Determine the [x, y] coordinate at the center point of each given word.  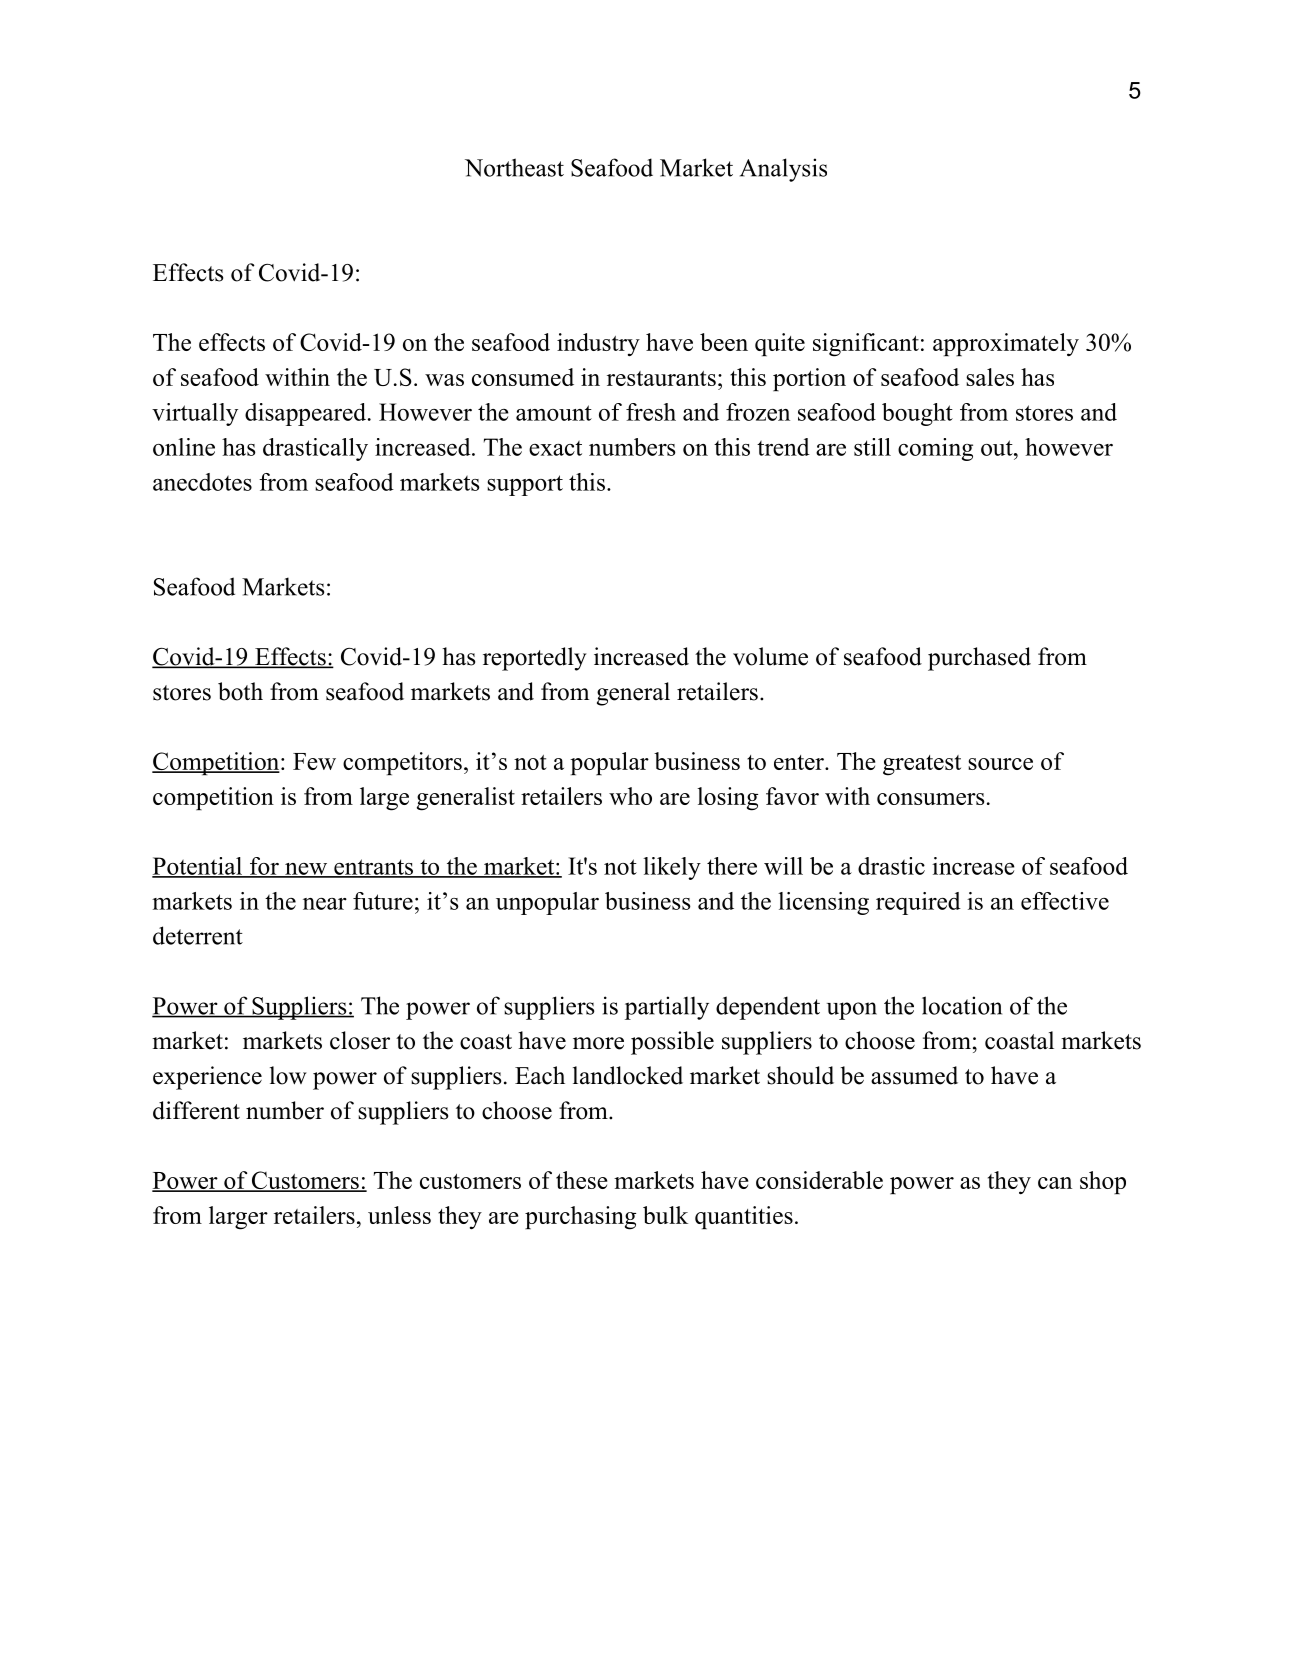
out [997, 448]
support [525, 485]
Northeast [514, 167]
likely [672, 868]
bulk [665, 1215]
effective [1065, 901]
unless [399, 1215]
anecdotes [202, 482]
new [305, 870]
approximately [1006, 344]
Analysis [783, 170]
